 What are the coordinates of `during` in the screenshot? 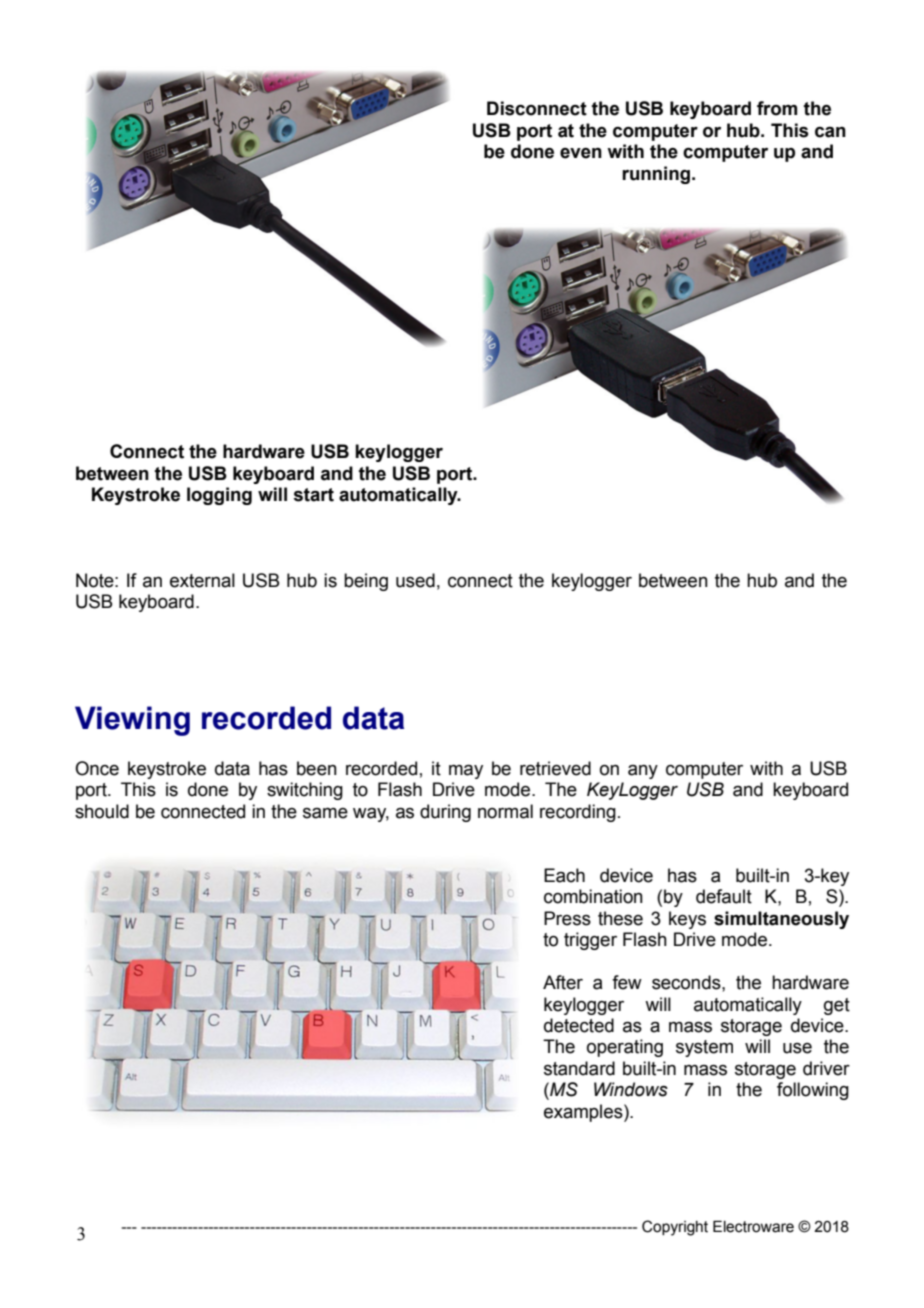 It's located at (445, 813).
